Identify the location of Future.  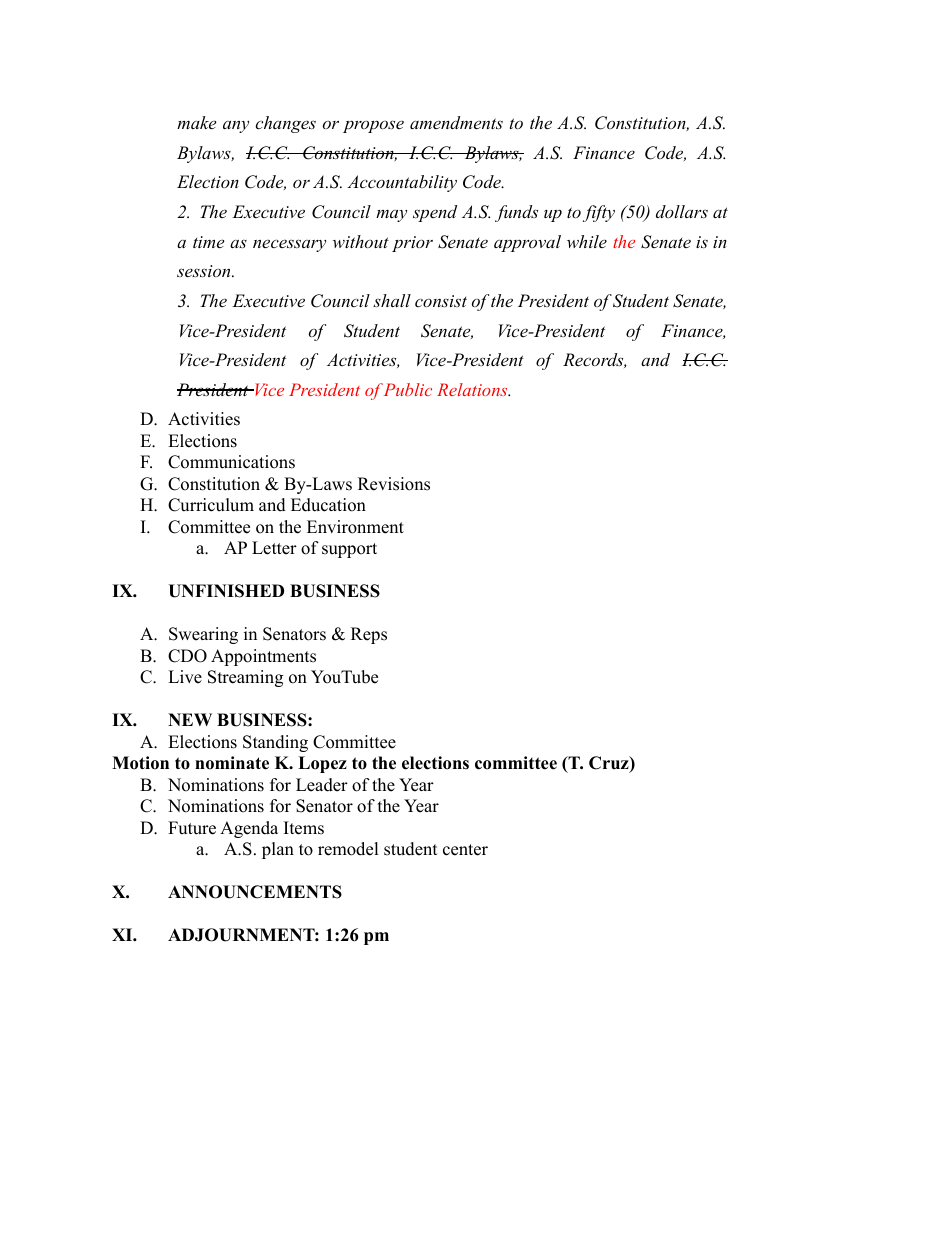
(192, 828).
